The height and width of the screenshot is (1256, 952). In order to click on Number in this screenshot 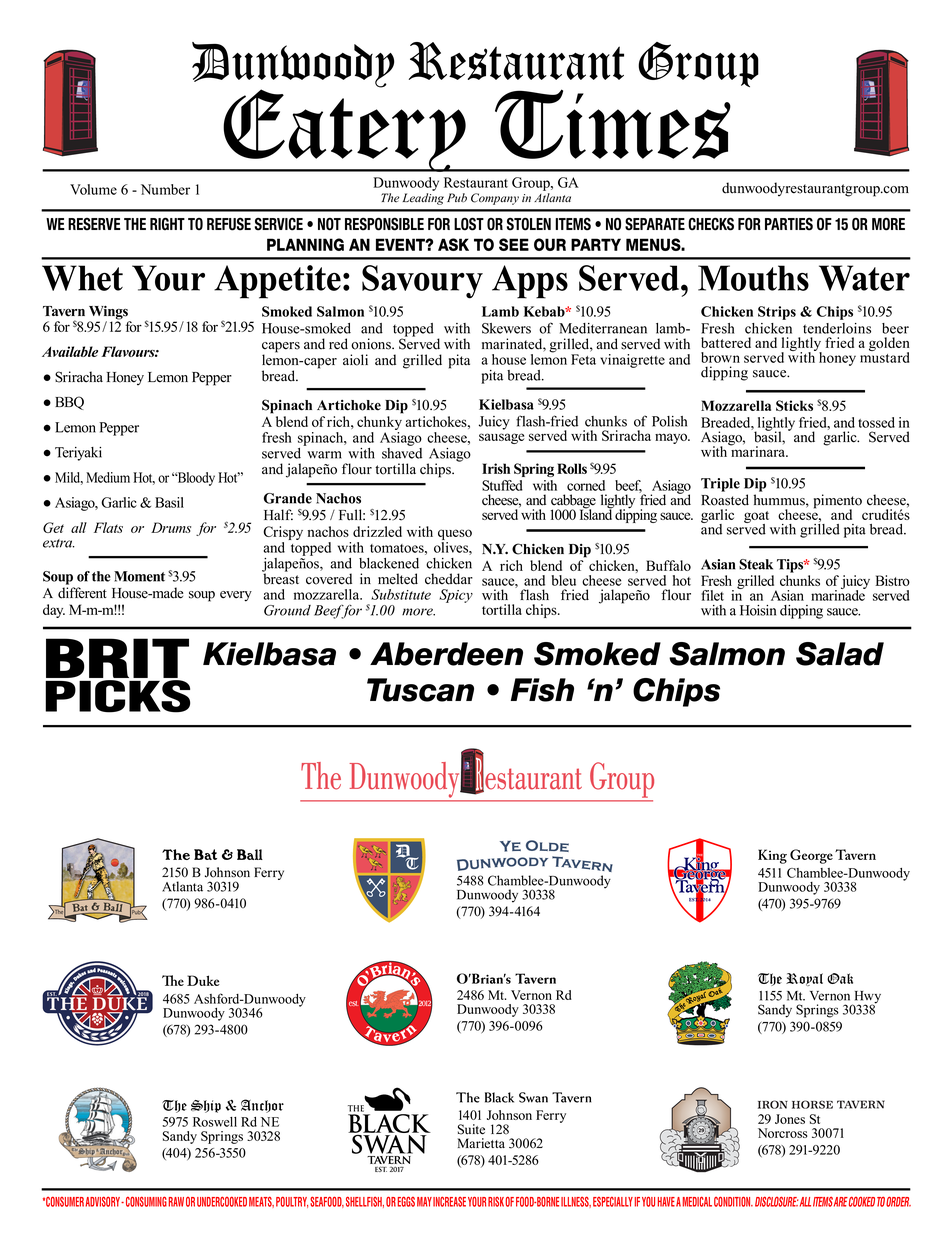, I will do `click(165, 189)`.
